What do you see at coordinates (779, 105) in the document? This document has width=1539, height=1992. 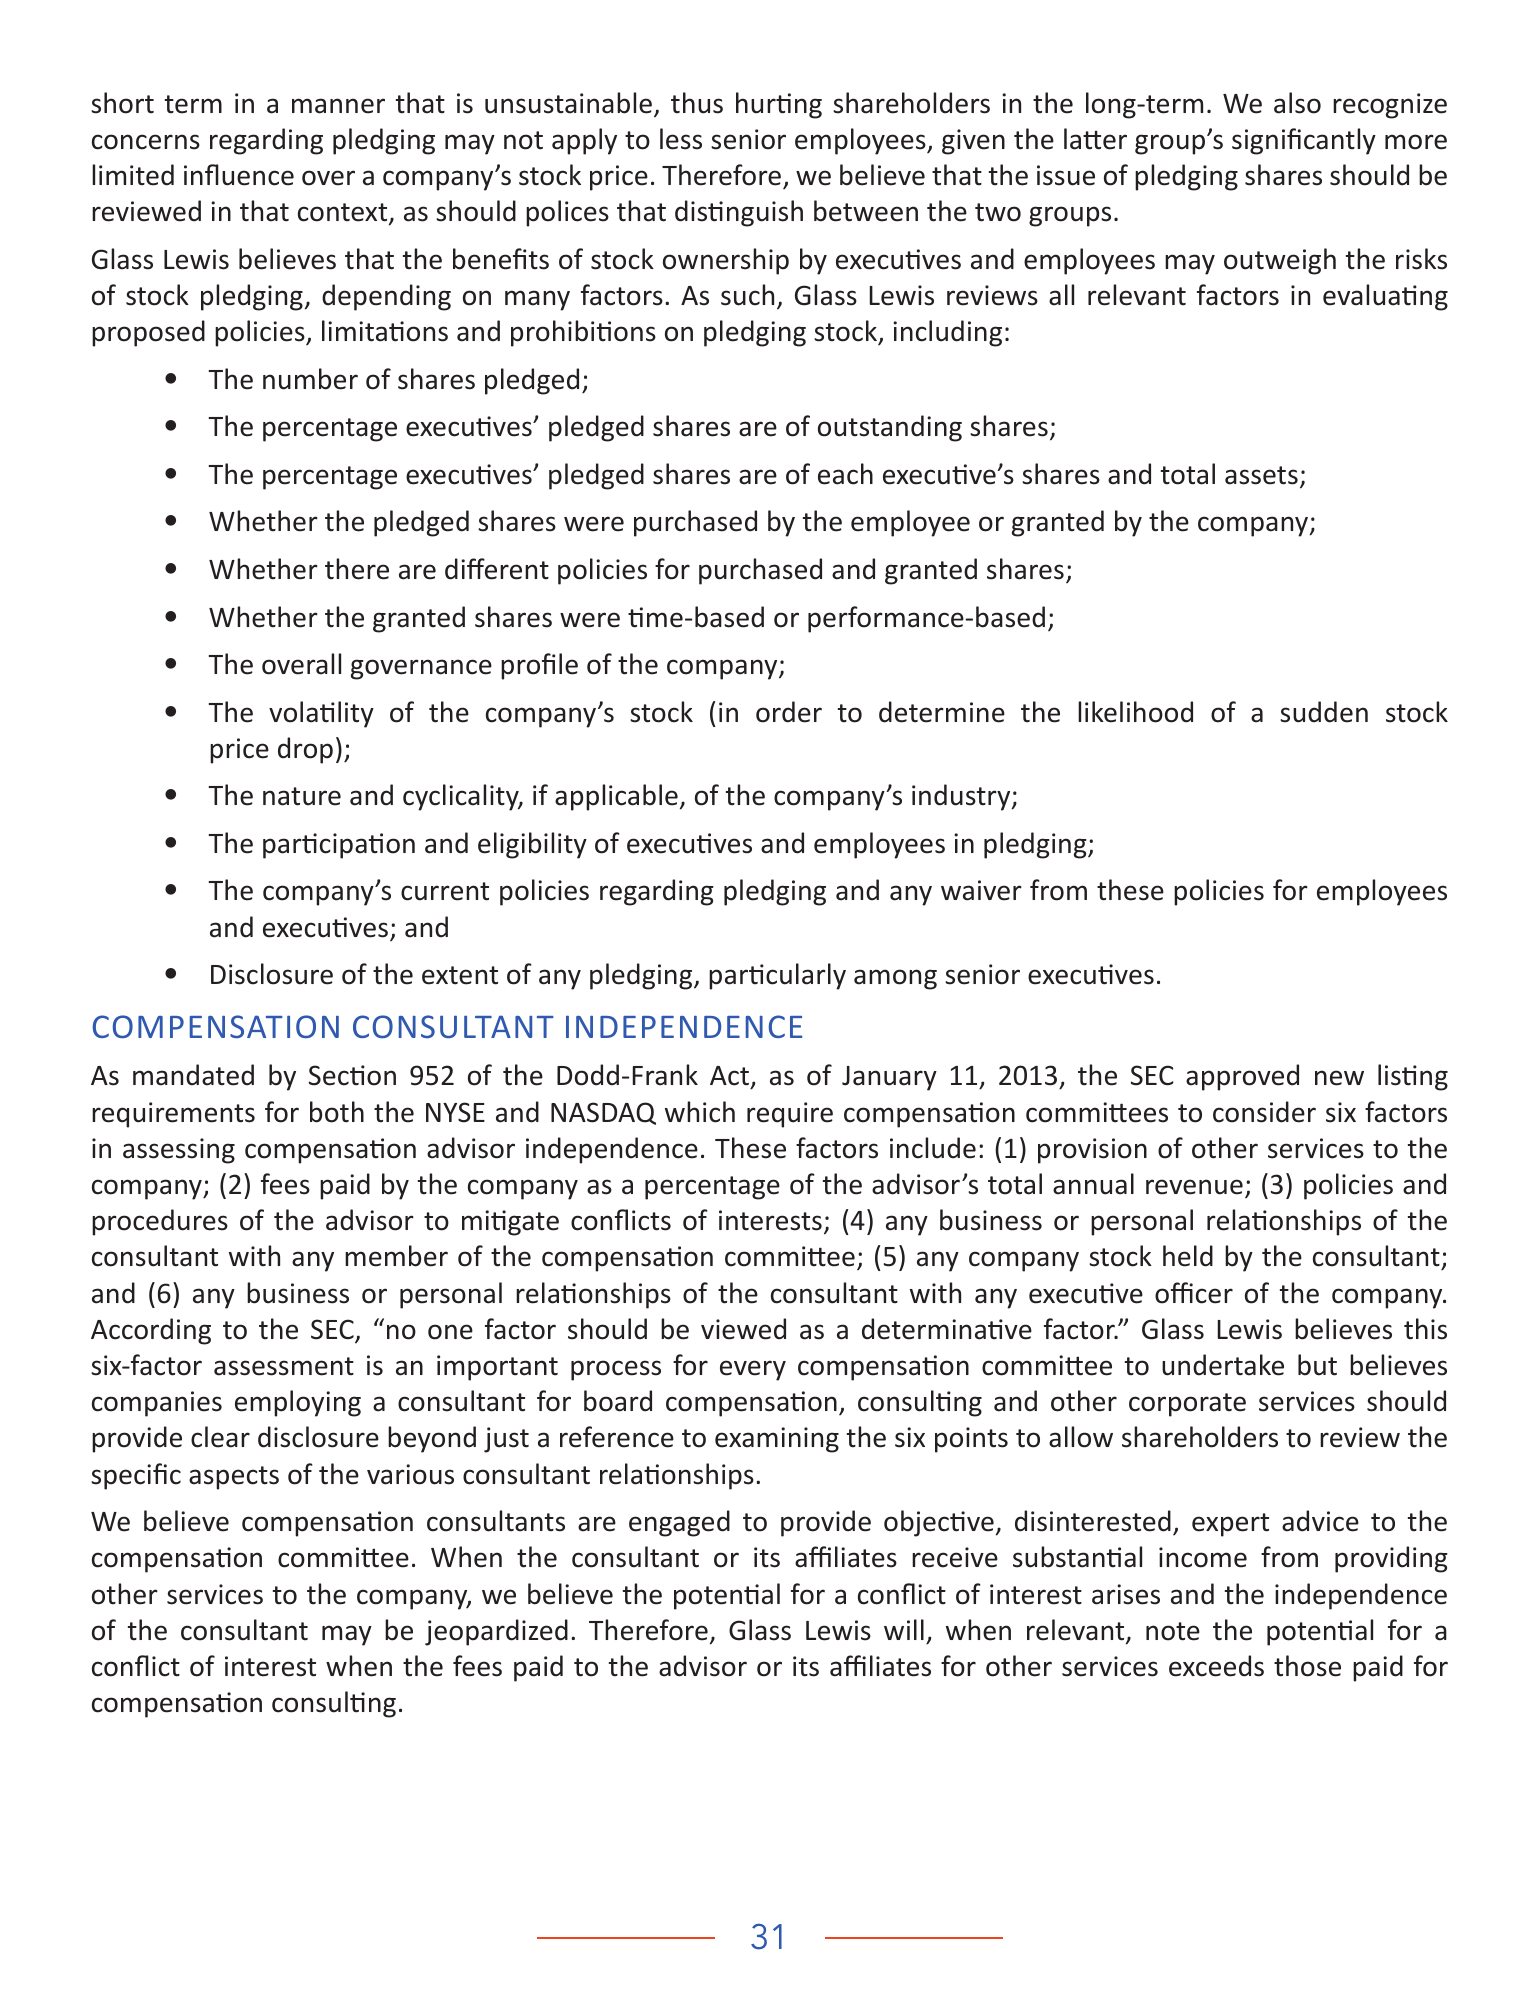 I see `hurting` at bounding box center [779, 105].
